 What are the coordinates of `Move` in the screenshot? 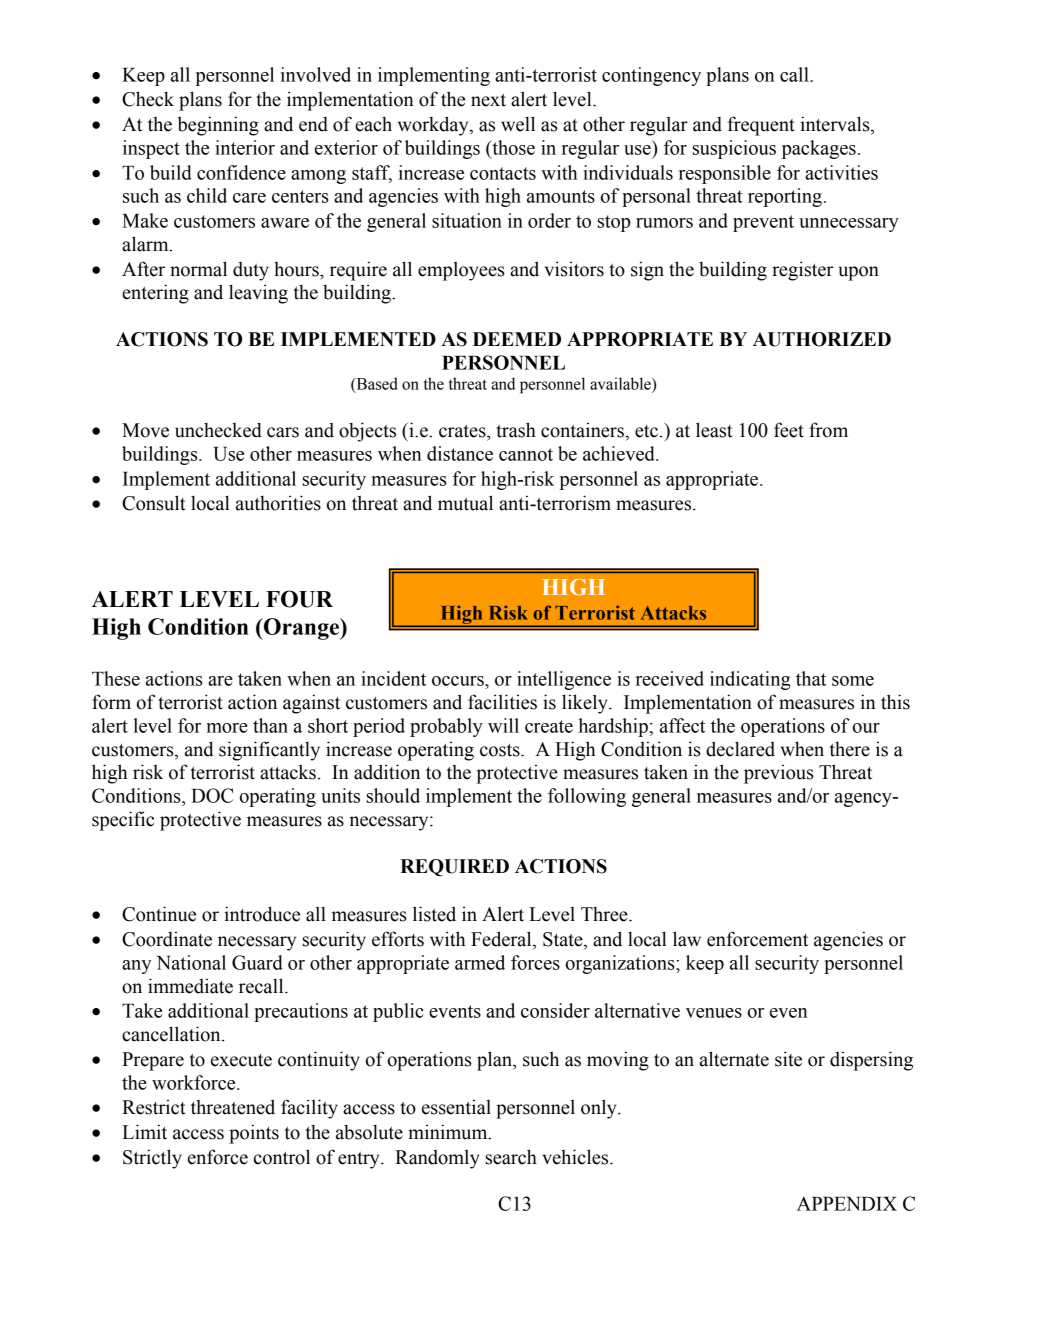 It's located at (145, 430).
